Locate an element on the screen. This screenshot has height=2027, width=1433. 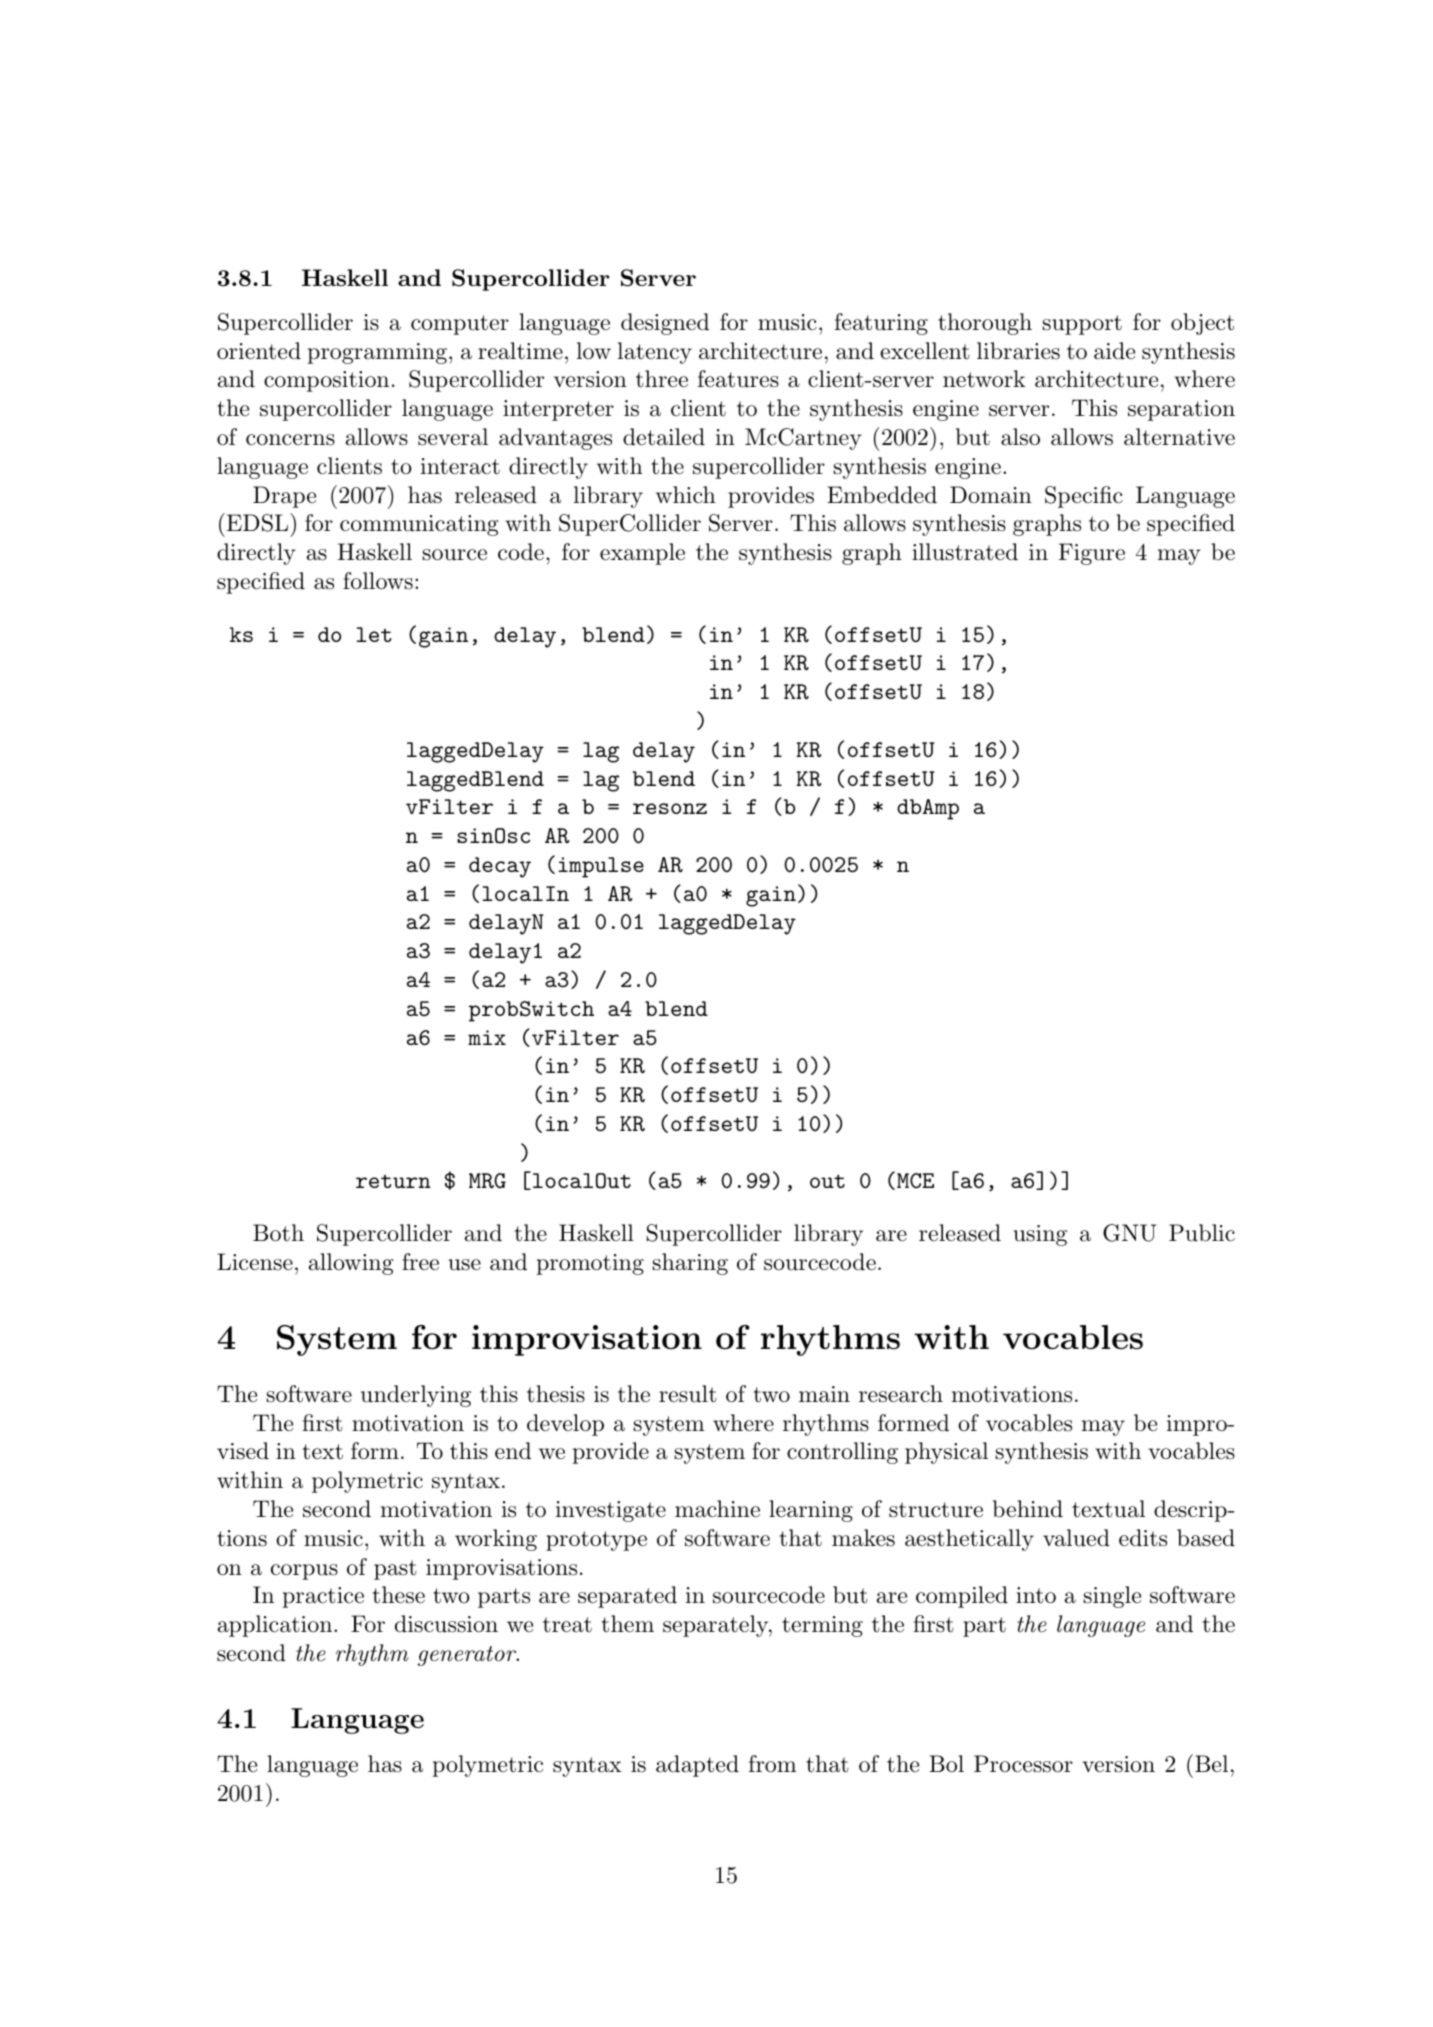
Processor is located at coordinates (1023, 1764).
